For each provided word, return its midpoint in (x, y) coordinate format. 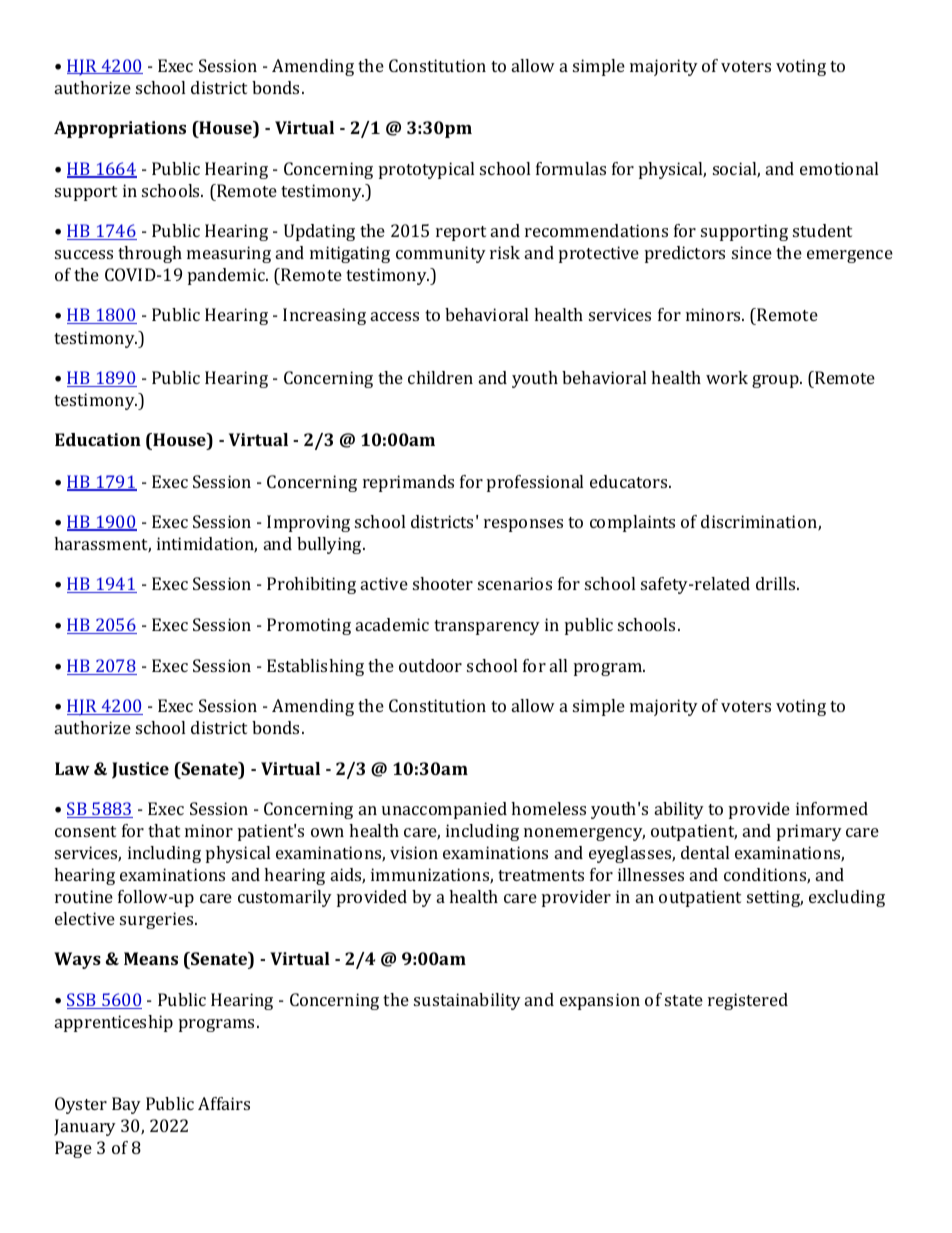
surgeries (158, 920)
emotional (839, 168)
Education (98, 439)
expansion (600, 1001)
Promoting (309, 626)
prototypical (426, 170)
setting (775, 898)
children (440, 377)
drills (777, 583)
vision (414, 852)
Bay (126, 1105)
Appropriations (120, 129)
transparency (487, 627)
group (776, 381)
